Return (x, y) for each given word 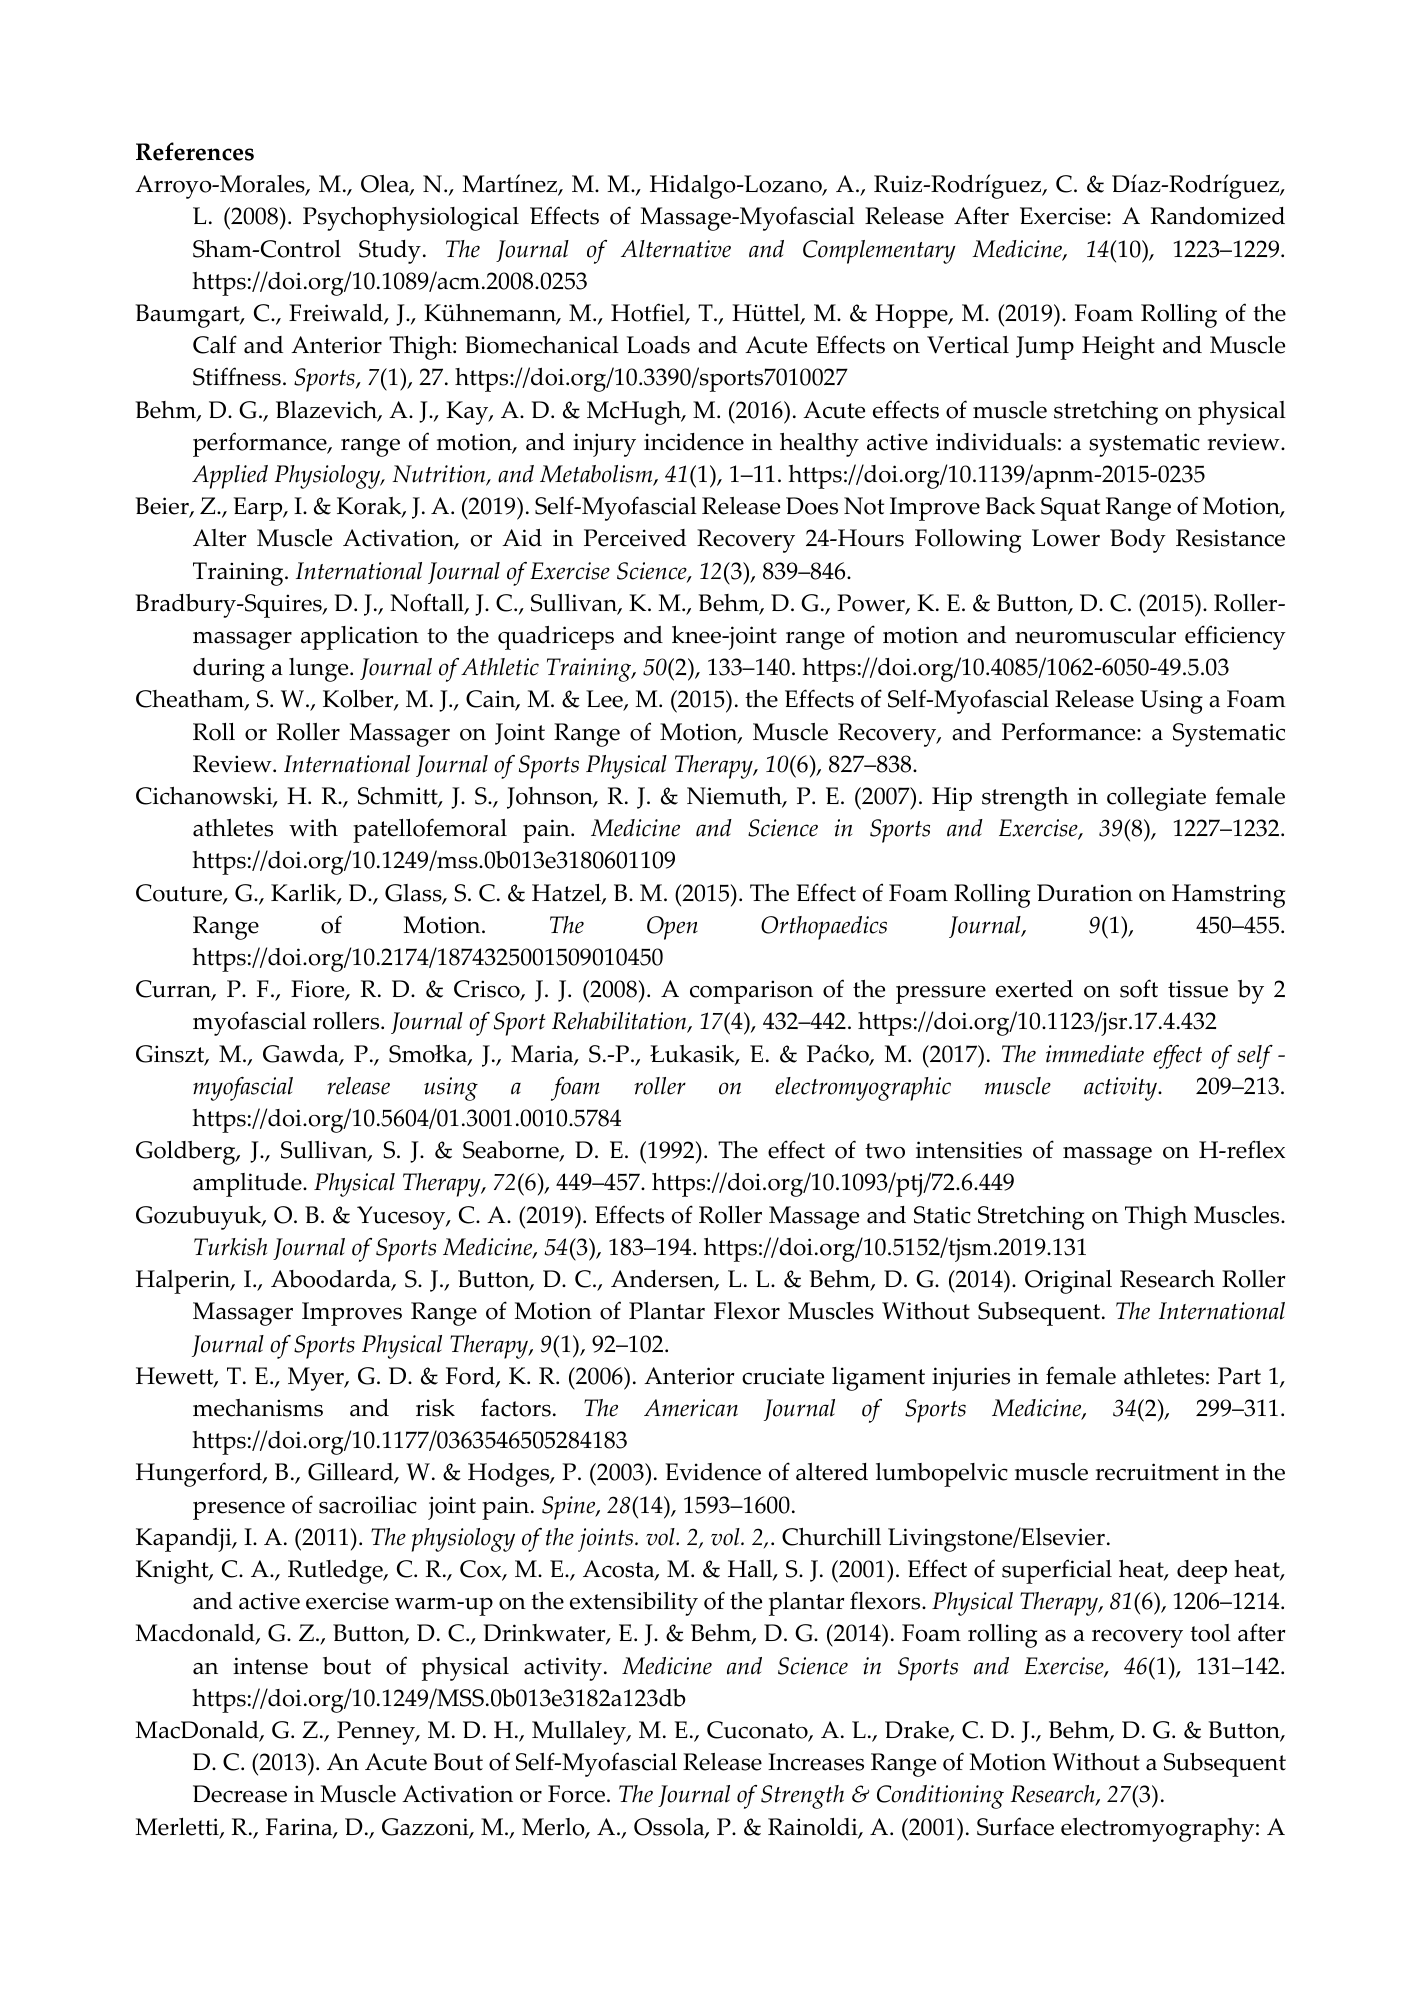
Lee (605, 700)
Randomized (1218, 216)
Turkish (230, 1247)
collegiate (1156, 799)
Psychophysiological (411, 219)
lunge (320, 670)
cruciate (783, 1376)
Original (1068, 1282)
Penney (377, 1733)
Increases (816, 1762)
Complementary (879, 252)
